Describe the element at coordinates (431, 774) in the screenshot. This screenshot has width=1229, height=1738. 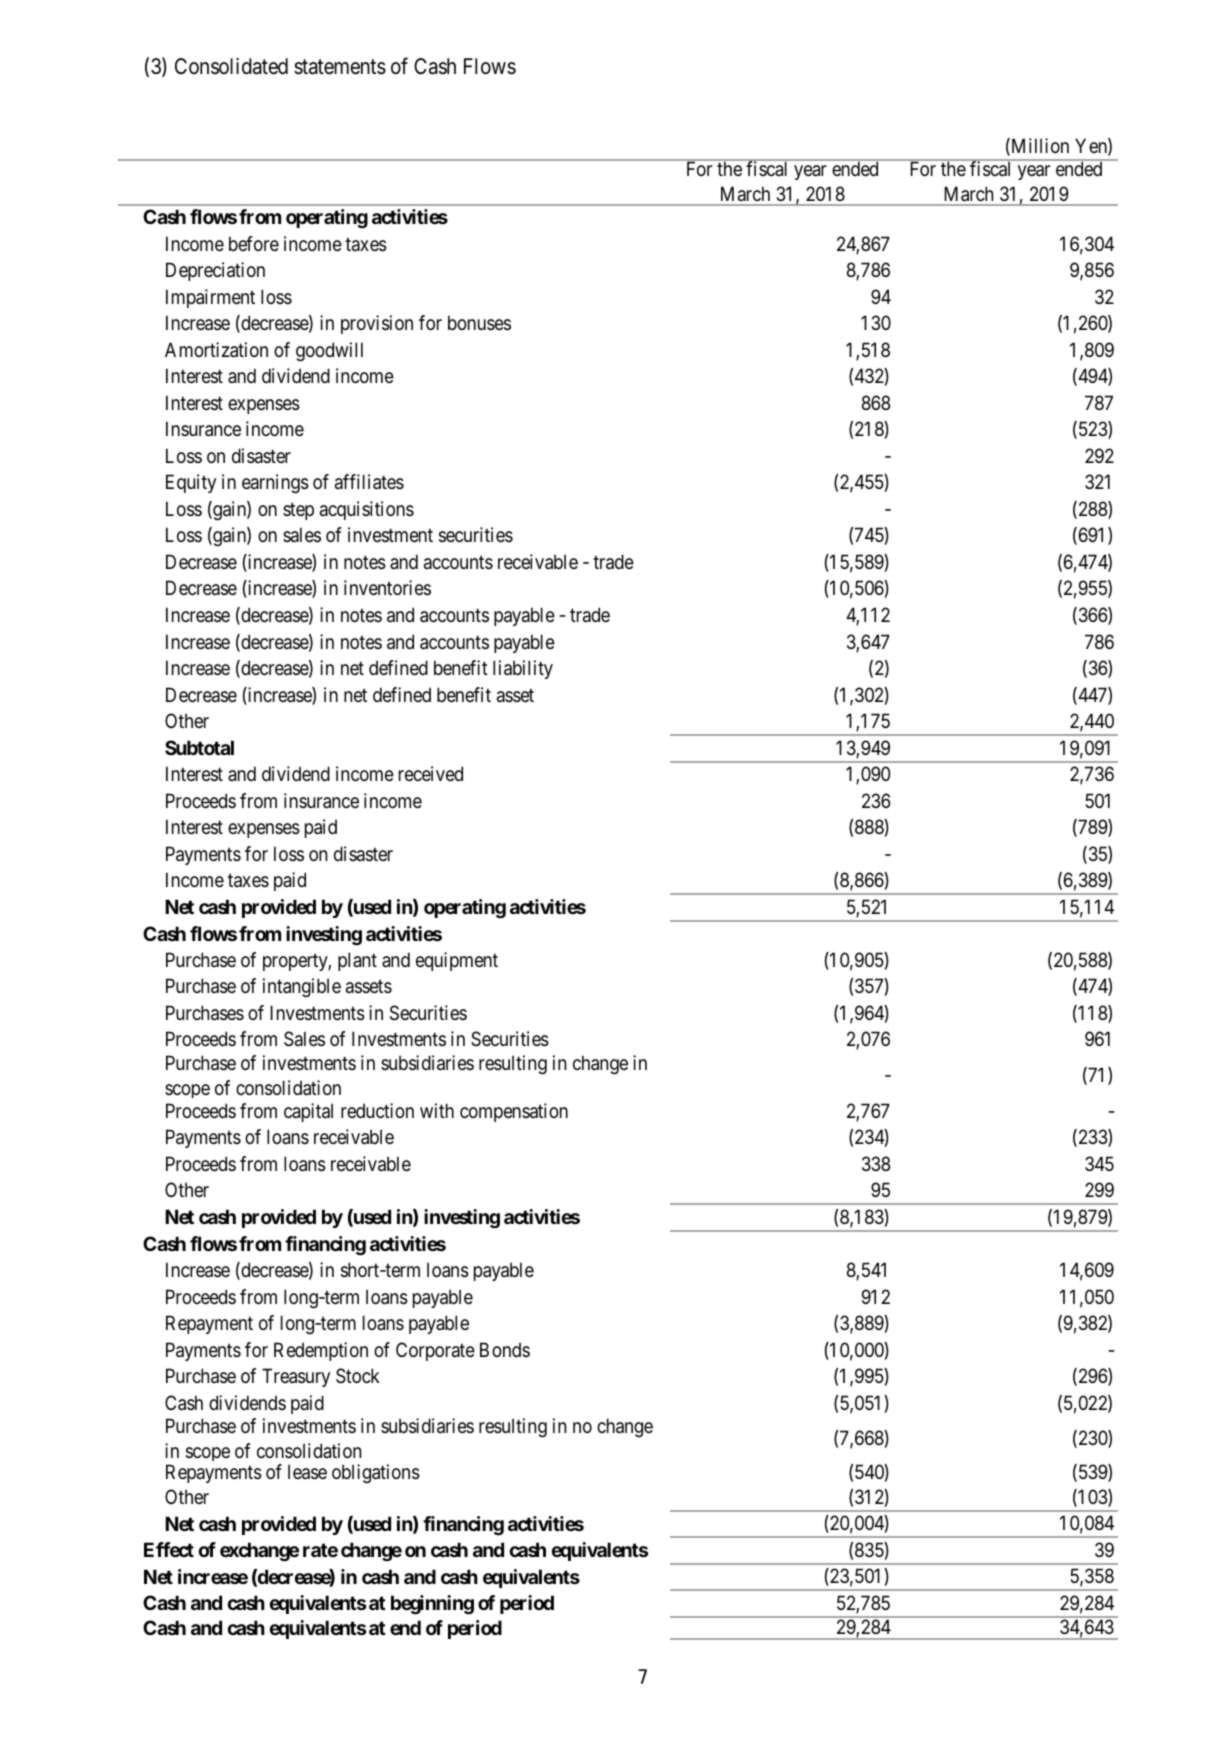
I see `received` at that location.
